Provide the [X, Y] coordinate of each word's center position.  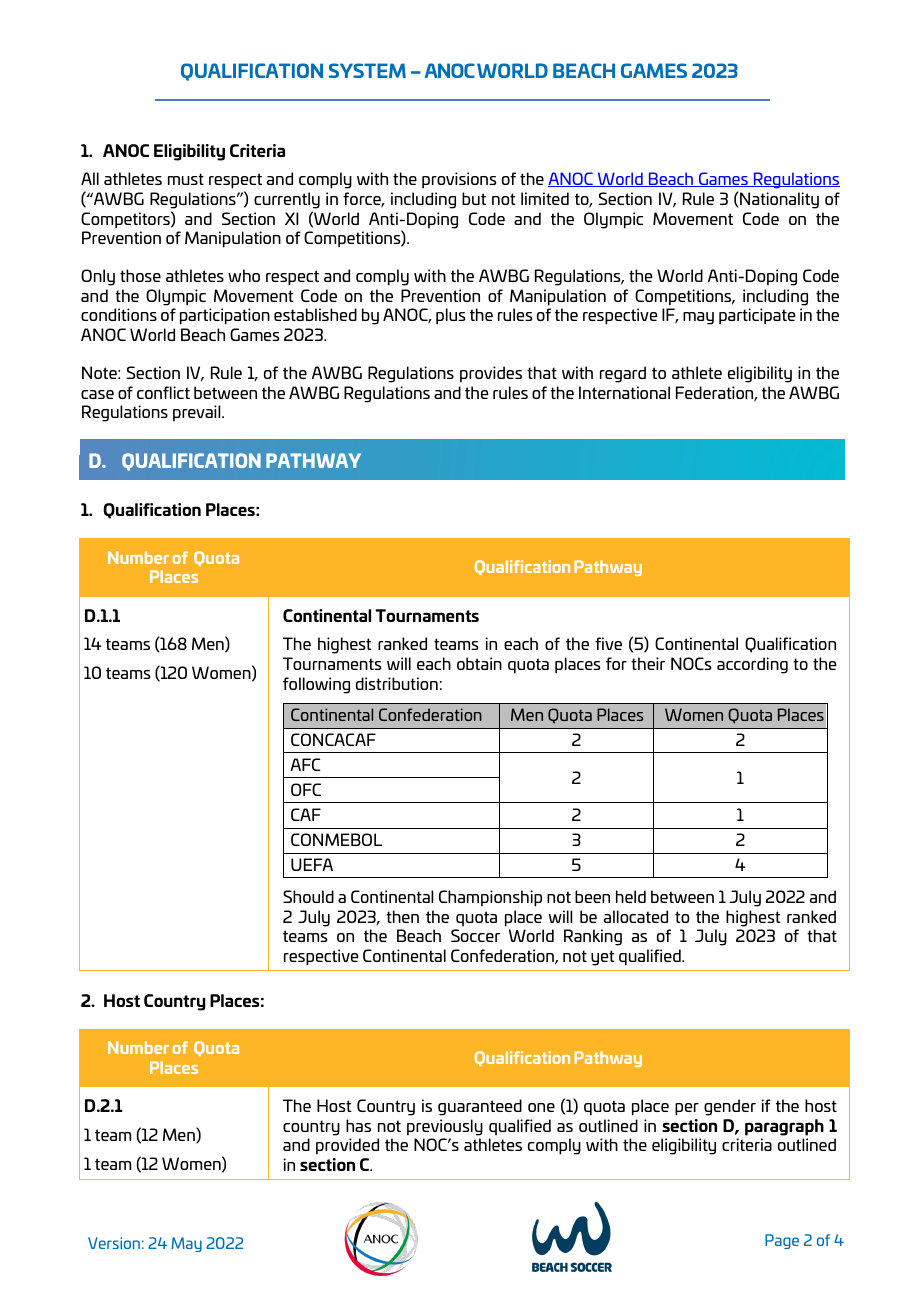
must [186, 179]
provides [491, 374]
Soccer [475, 935]
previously [445, 1127]
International [624, 392]
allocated [636, 916]
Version [114, 1243]
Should [308, 896]
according [752, 665]
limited [545, 198]
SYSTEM [367, 70]
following [316, 685]
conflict [163, 392]
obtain [479, 663]
